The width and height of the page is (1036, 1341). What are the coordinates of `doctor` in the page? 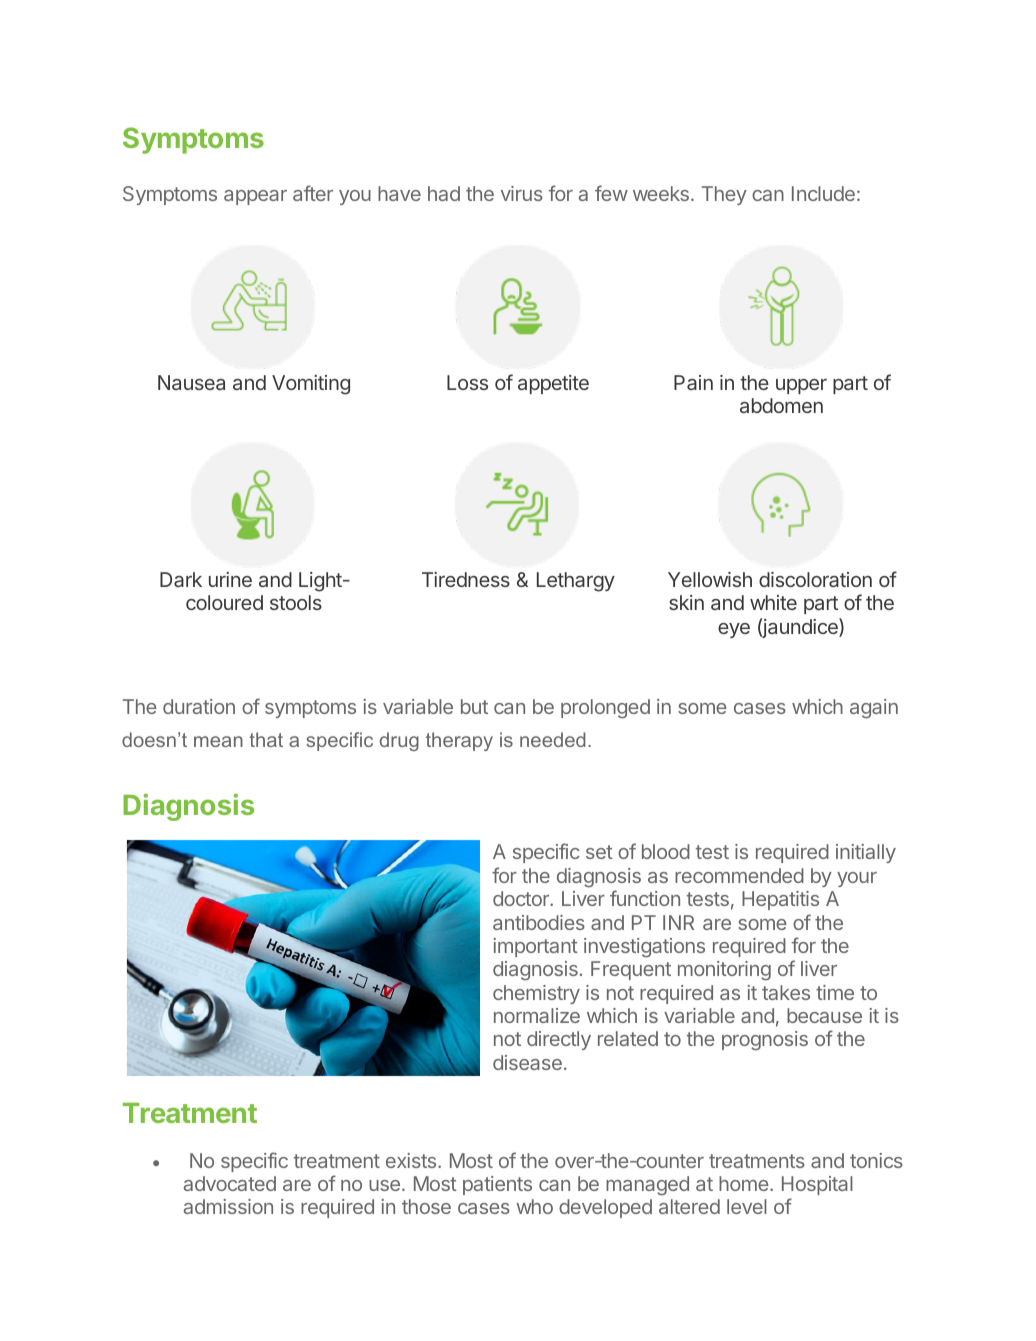 It's located at (522, 898).
